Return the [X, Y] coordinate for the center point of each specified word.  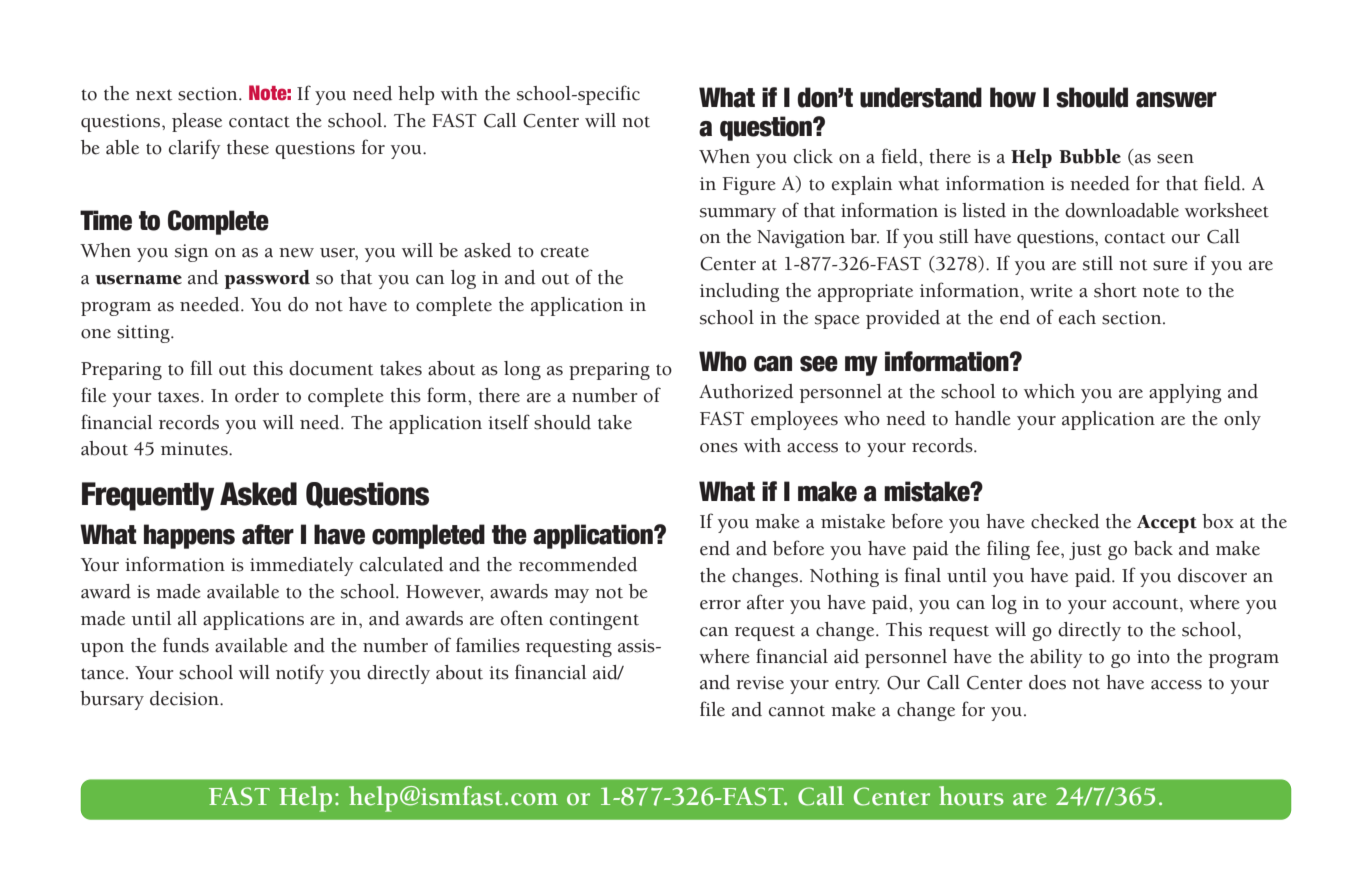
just [1085, 551]
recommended [578, 564]
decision [185, 698]
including [740, 292]
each [1077, 317]
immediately [302, 566]
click [813, 156]
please [197, 122]
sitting [144, 334]
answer [1176, 100]
